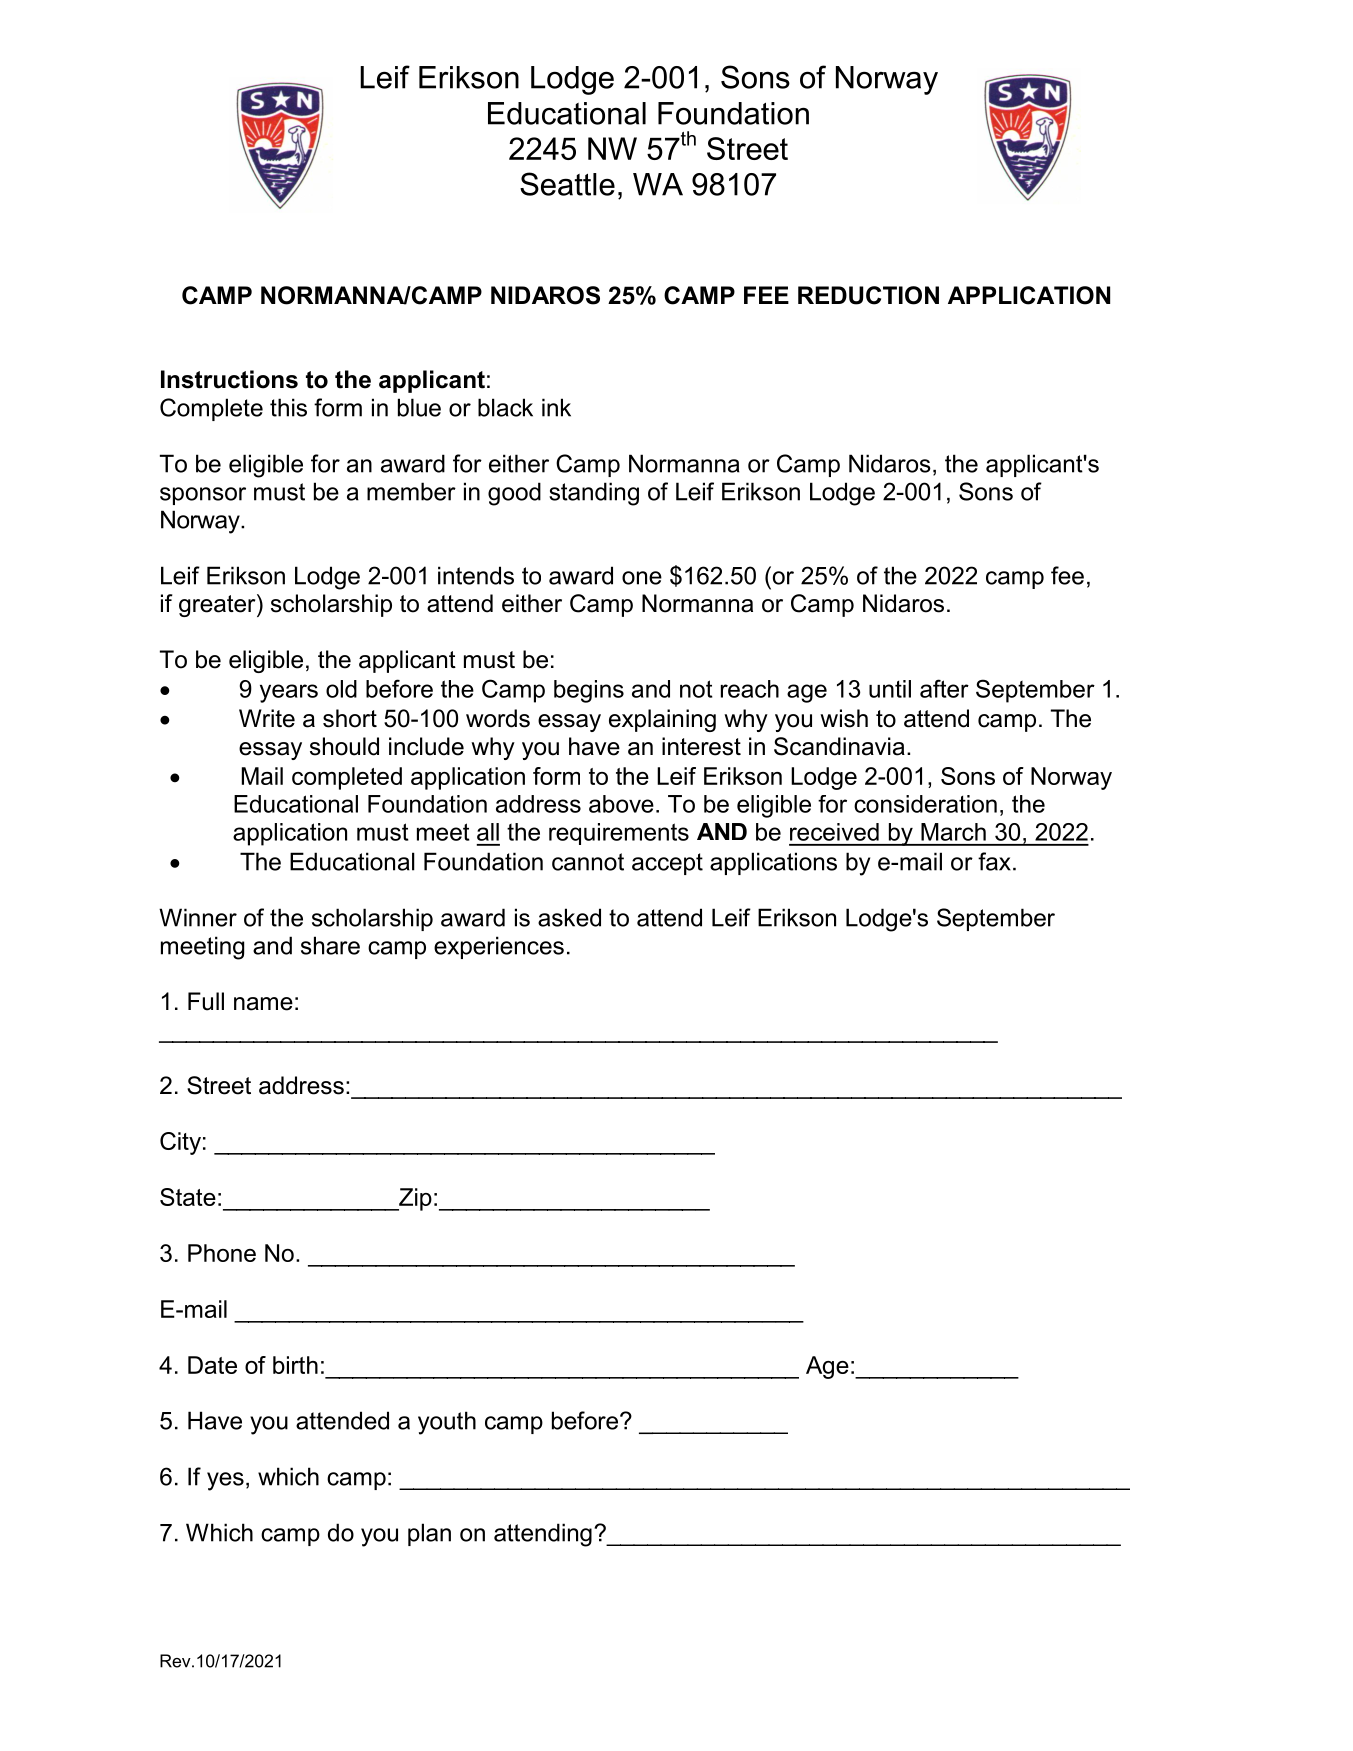  What do you see at coordinates (953, 832) in the document?
I see `March` at bounding box center [953, 832].
